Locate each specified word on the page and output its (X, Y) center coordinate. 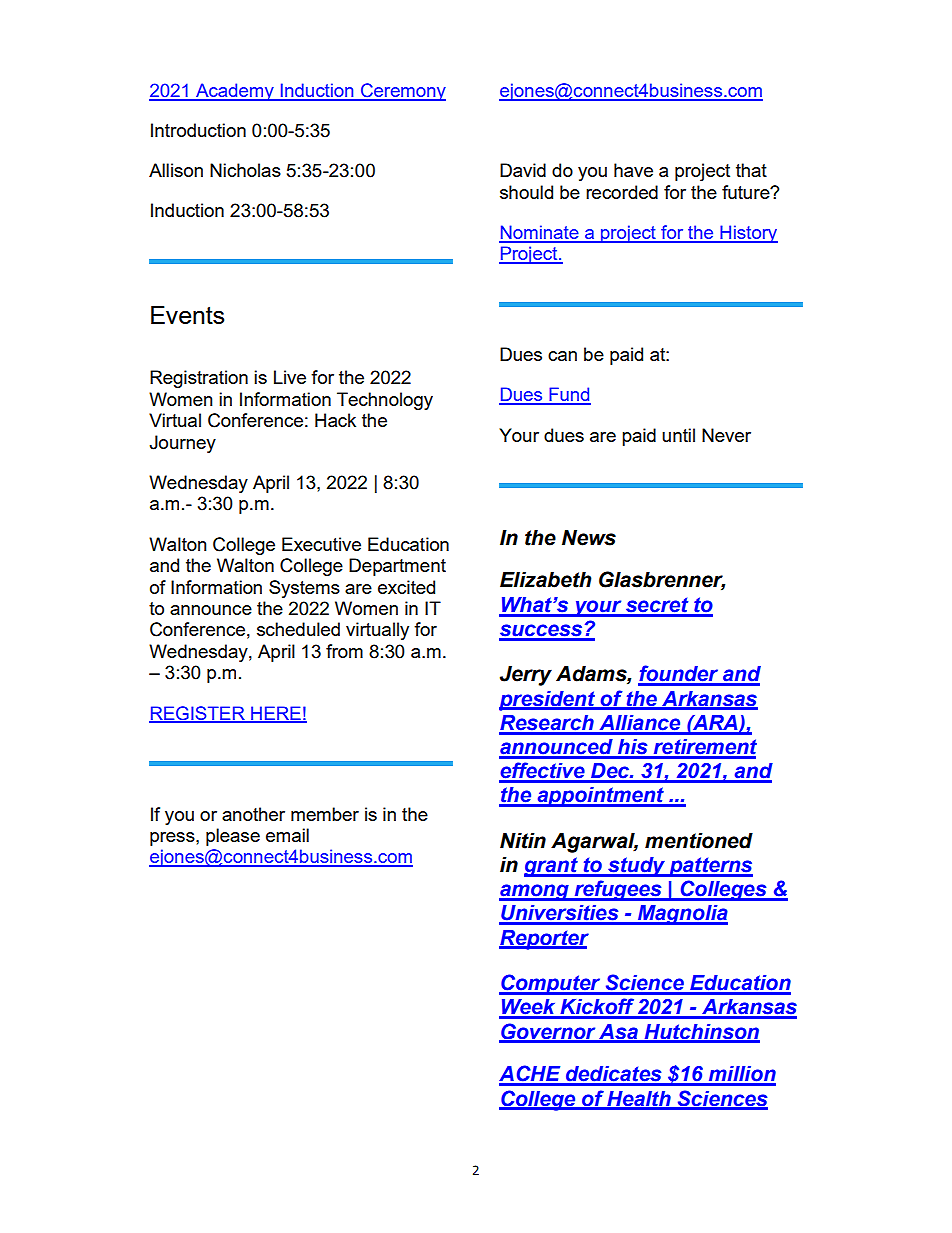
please (233, 837)
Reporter (544, 940)
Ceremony (402, 92)
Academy (235, 92)
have (633, 170)
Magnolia (681, 915)
